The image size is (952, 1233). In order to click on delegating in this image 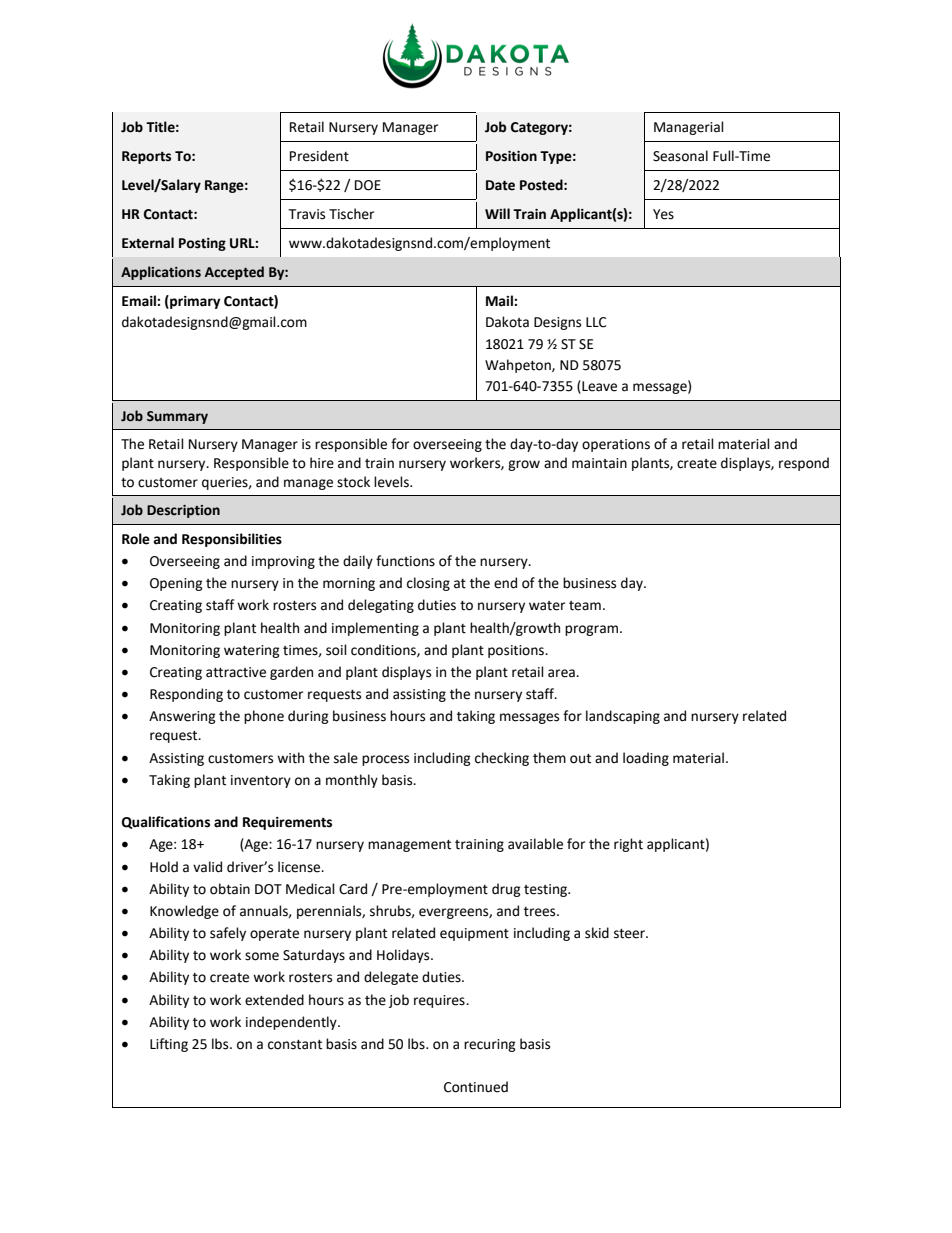, I will do `click(381, 606)`.
